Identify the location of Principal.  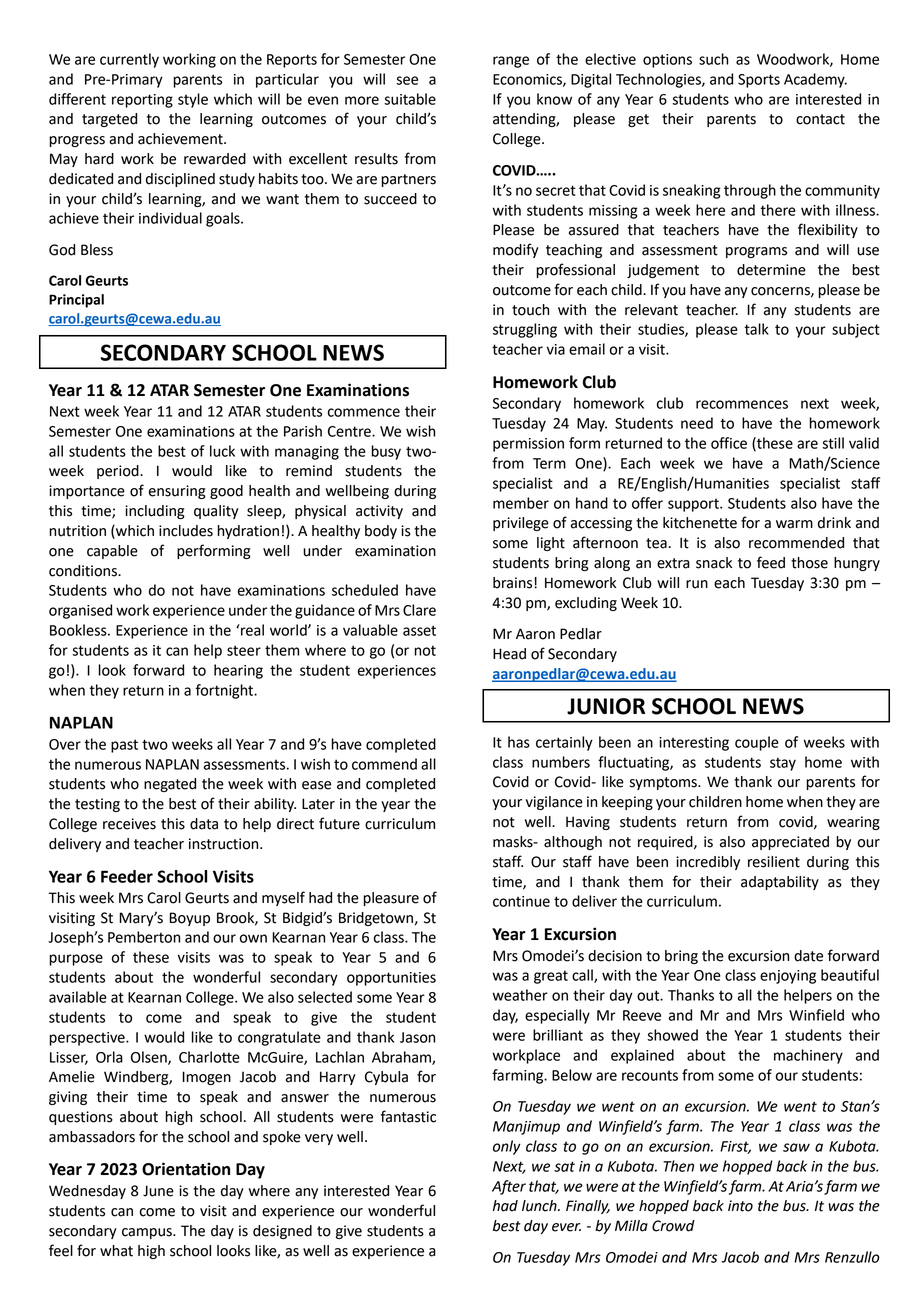
(76, 301).
